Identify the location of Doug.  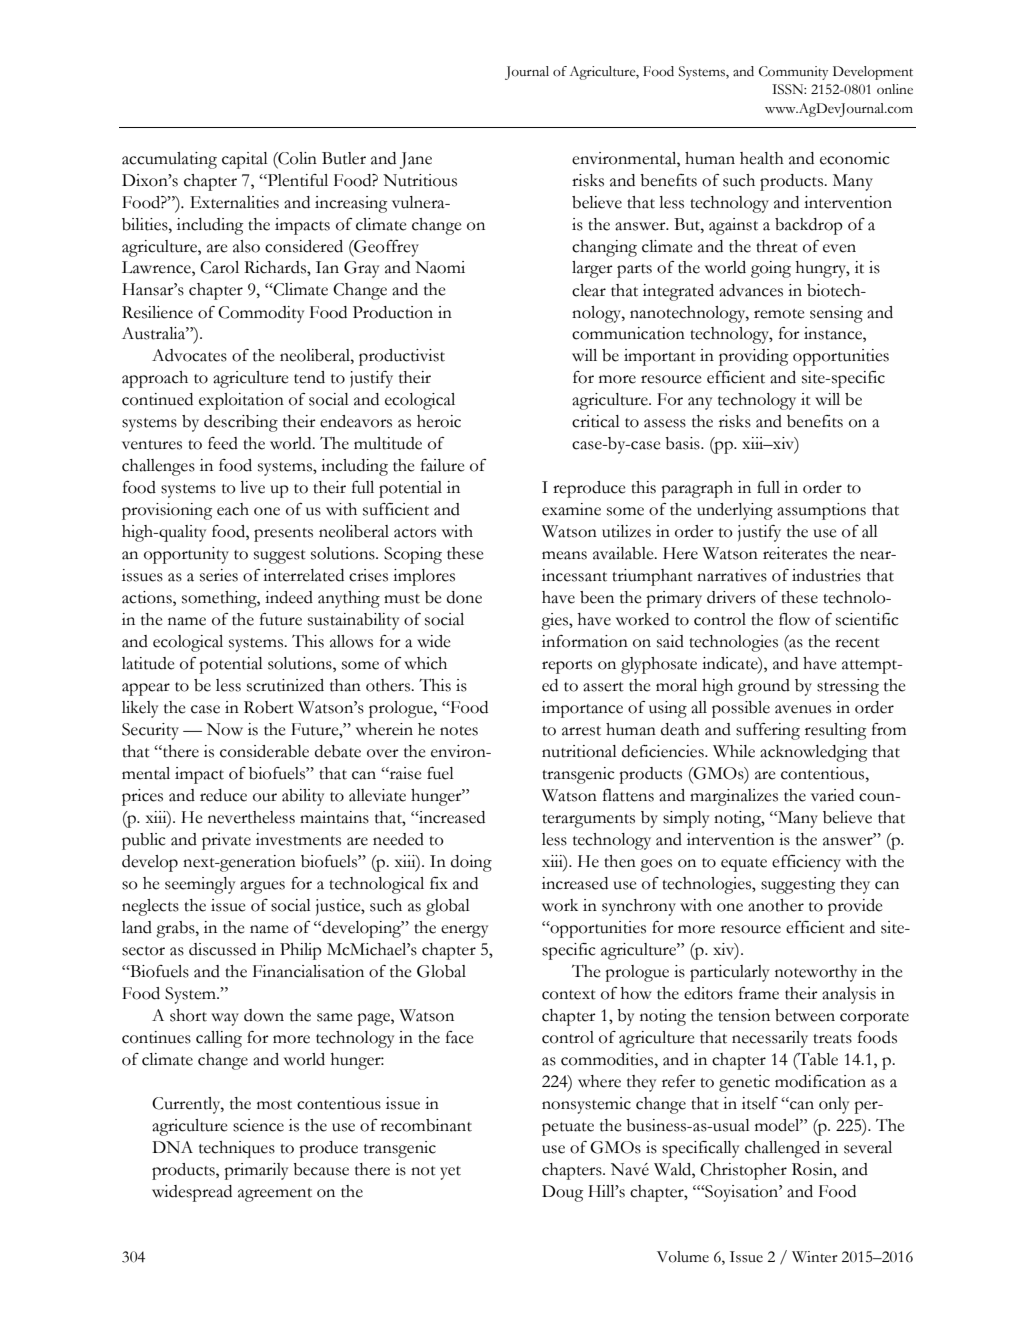
(562, 1193).
